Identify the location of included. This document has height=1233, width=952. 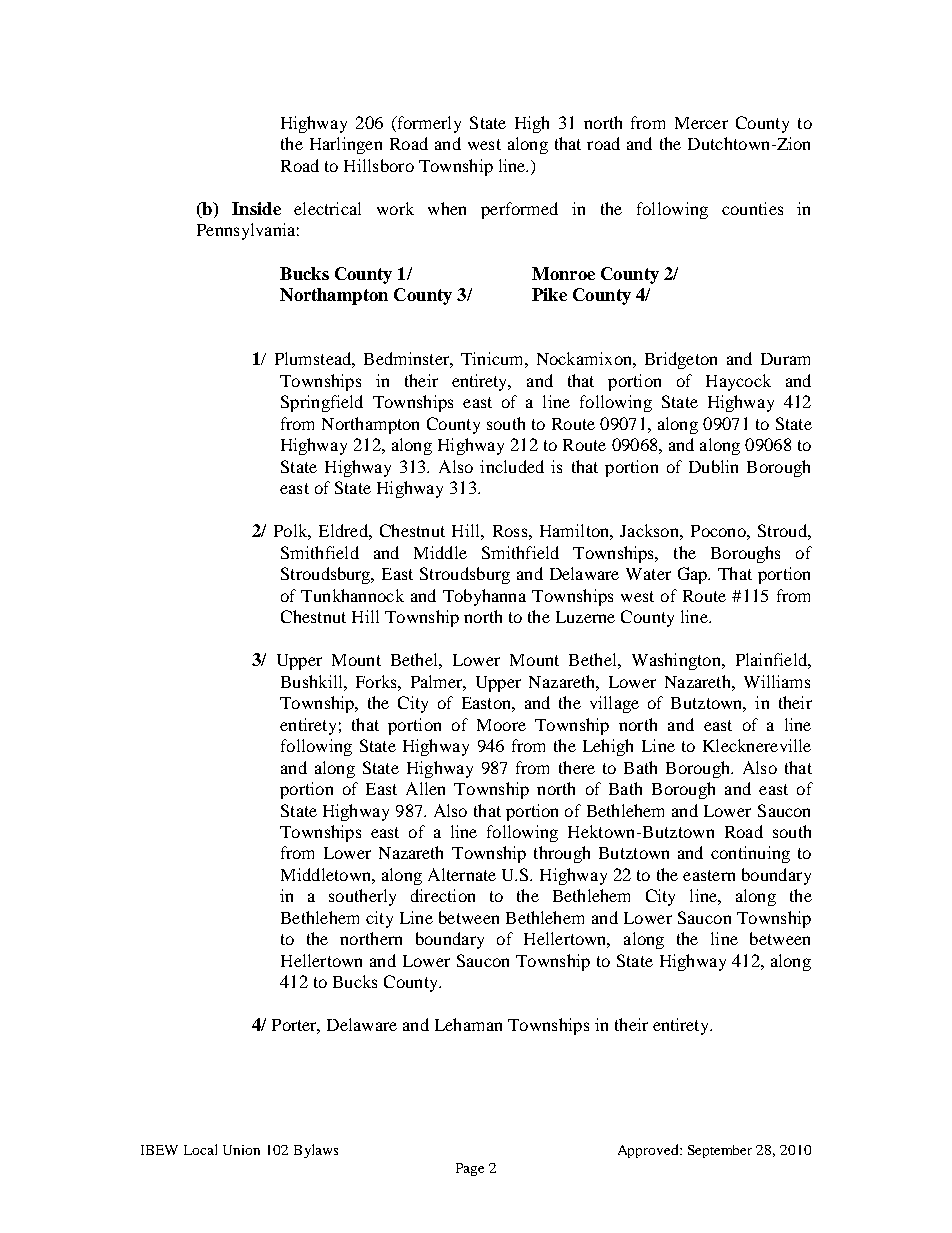
(512, 466).
